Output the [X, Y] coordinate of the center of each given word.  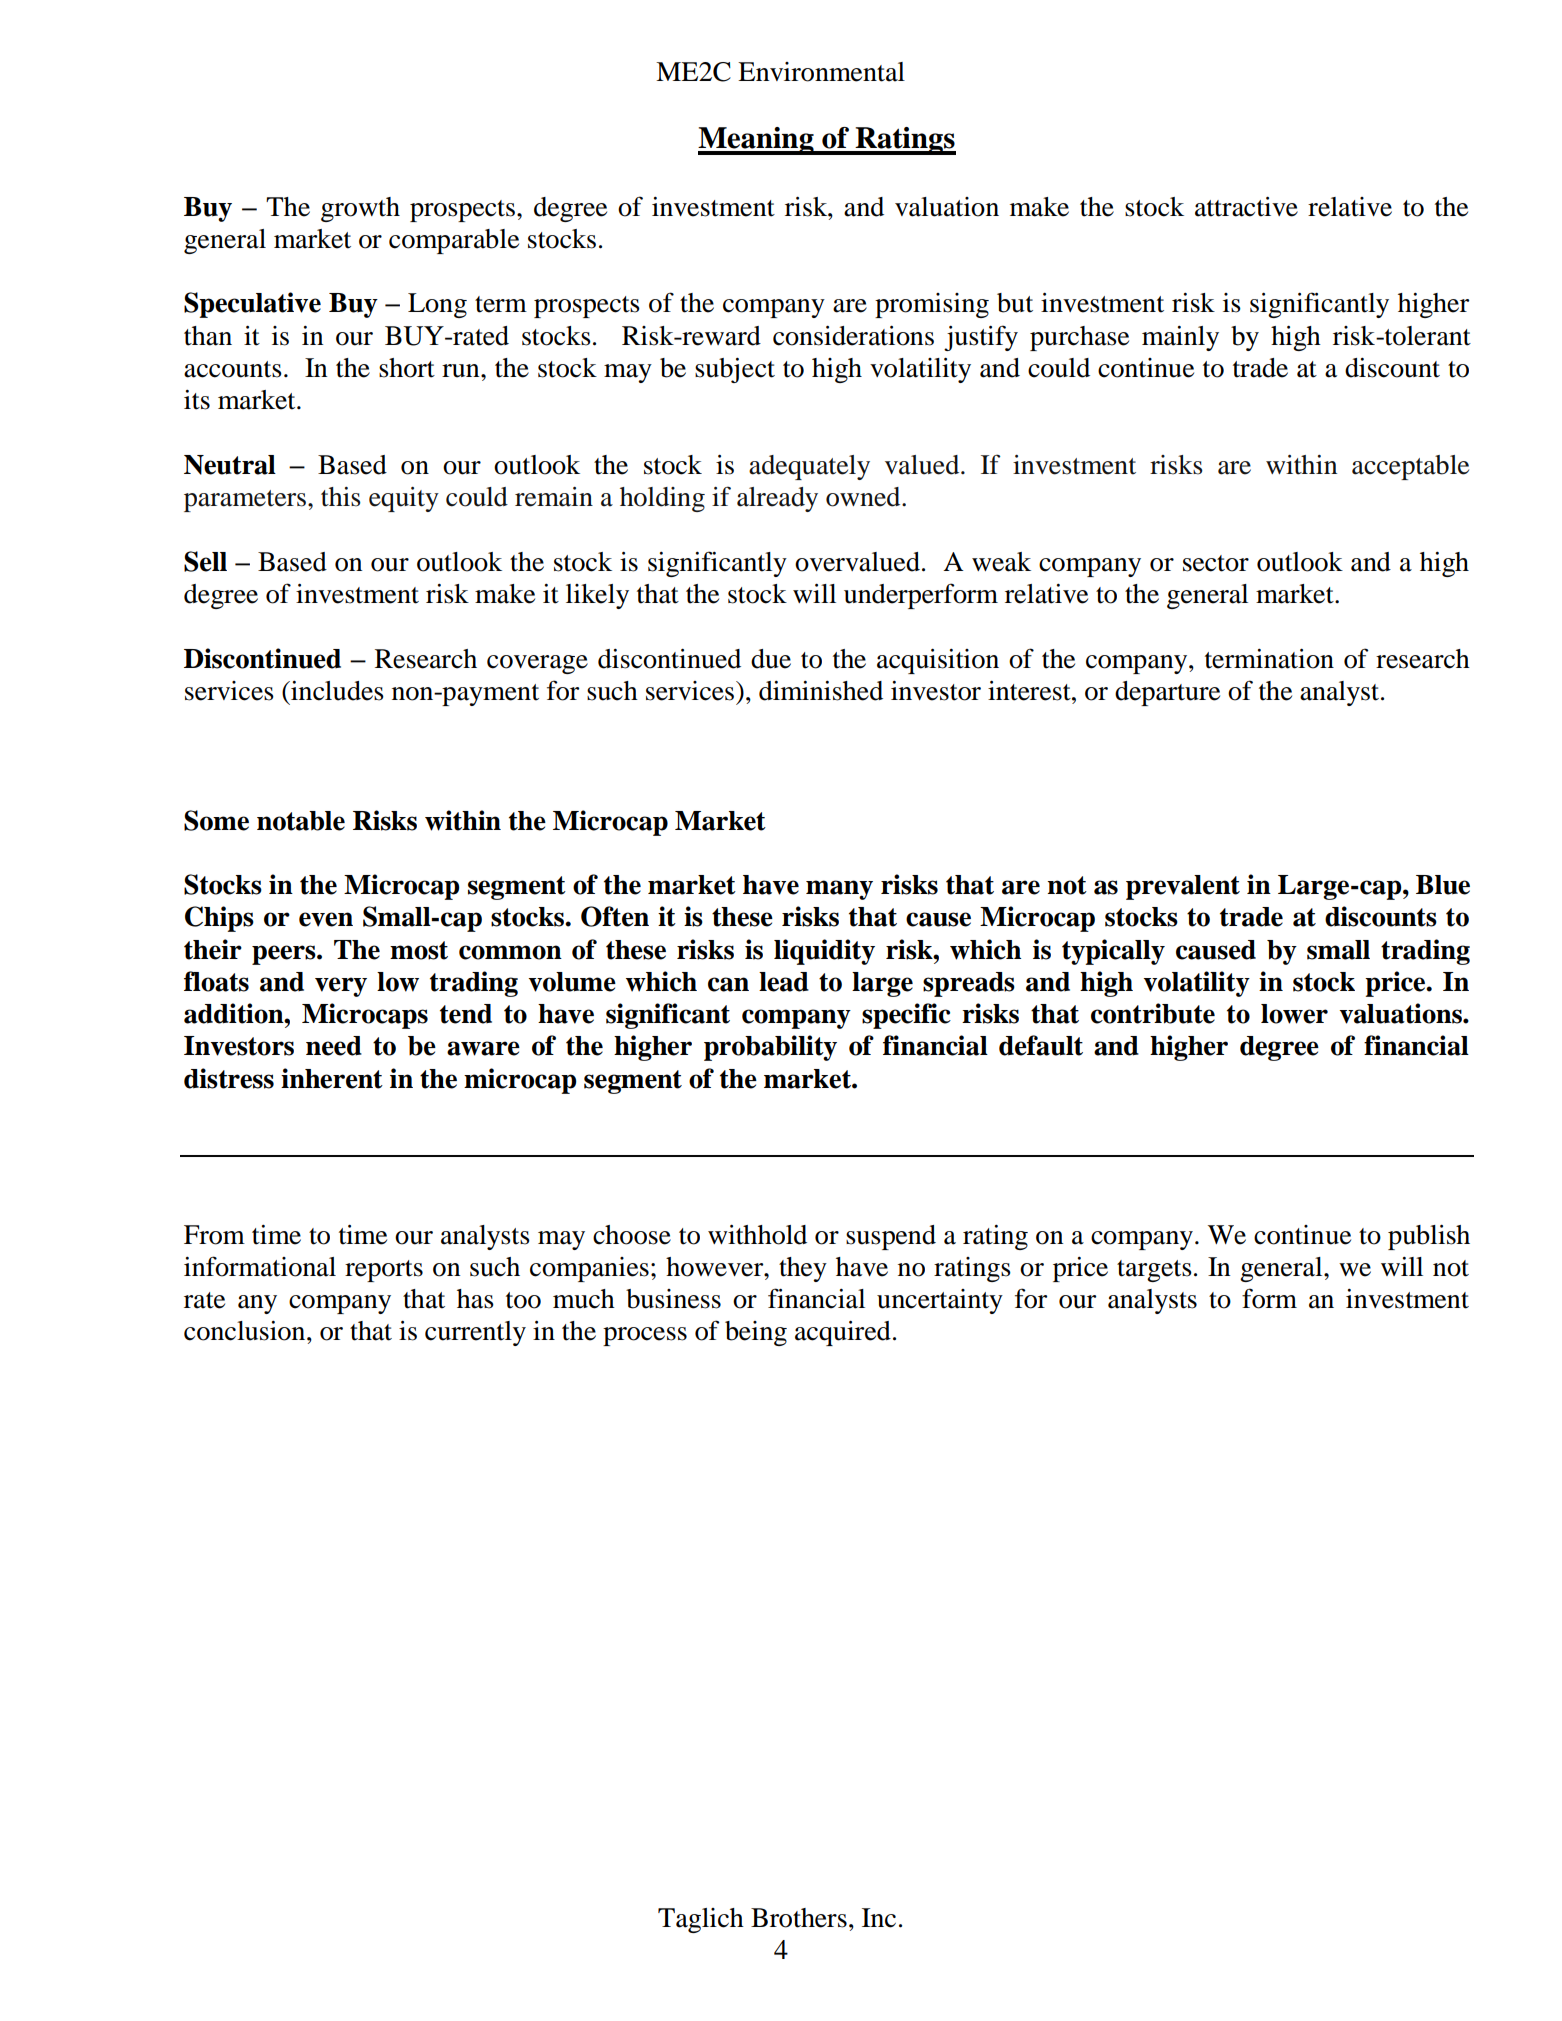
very [341, 987]
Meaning [757, 141]
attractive [1246, 206]
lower [1294, 1014]
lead [784, 982]
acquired [843, 1333]
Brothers [799, 1918]
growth [360, 209]
